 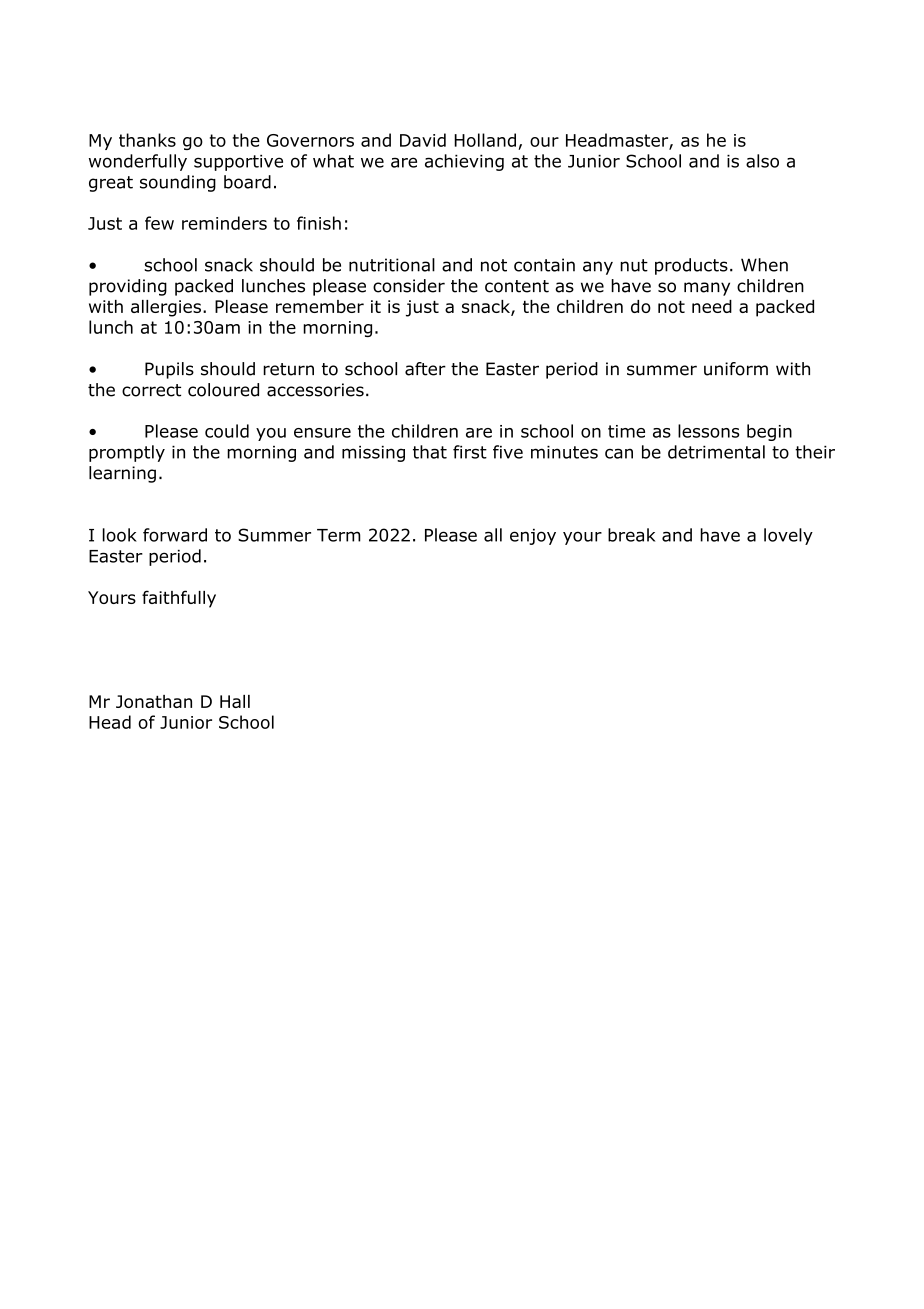 I want to click on forward, so click(x=175, y=535).
